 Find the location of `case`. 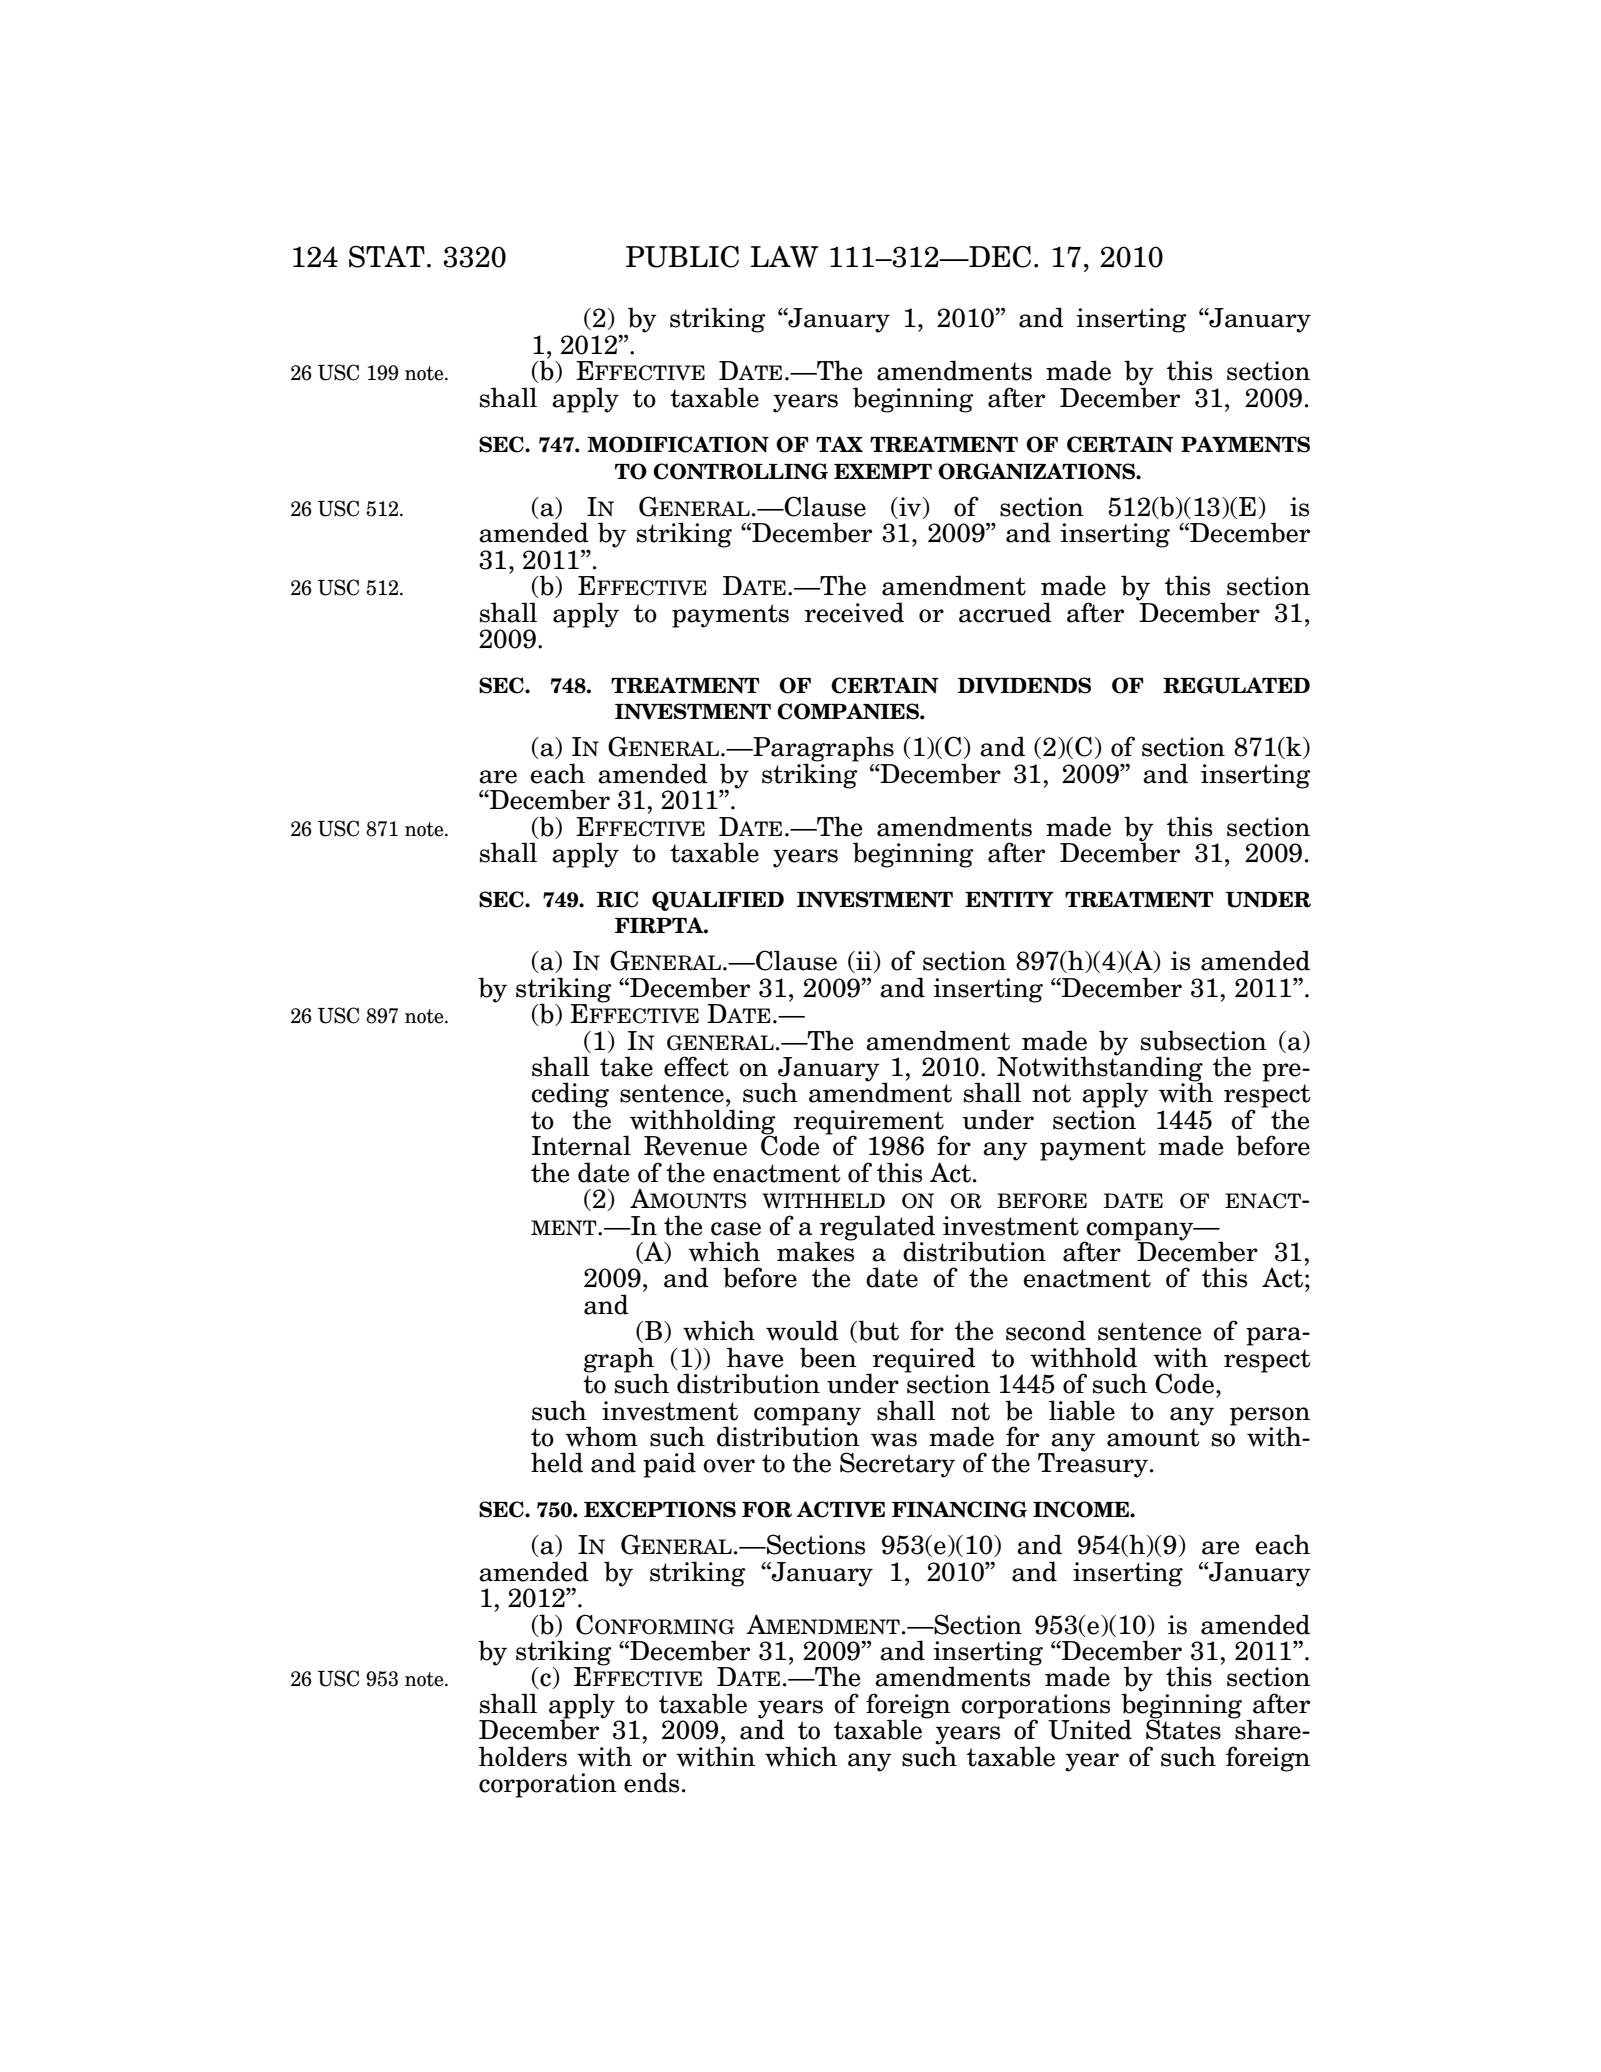

case is located at coordinates (736, 1229).
